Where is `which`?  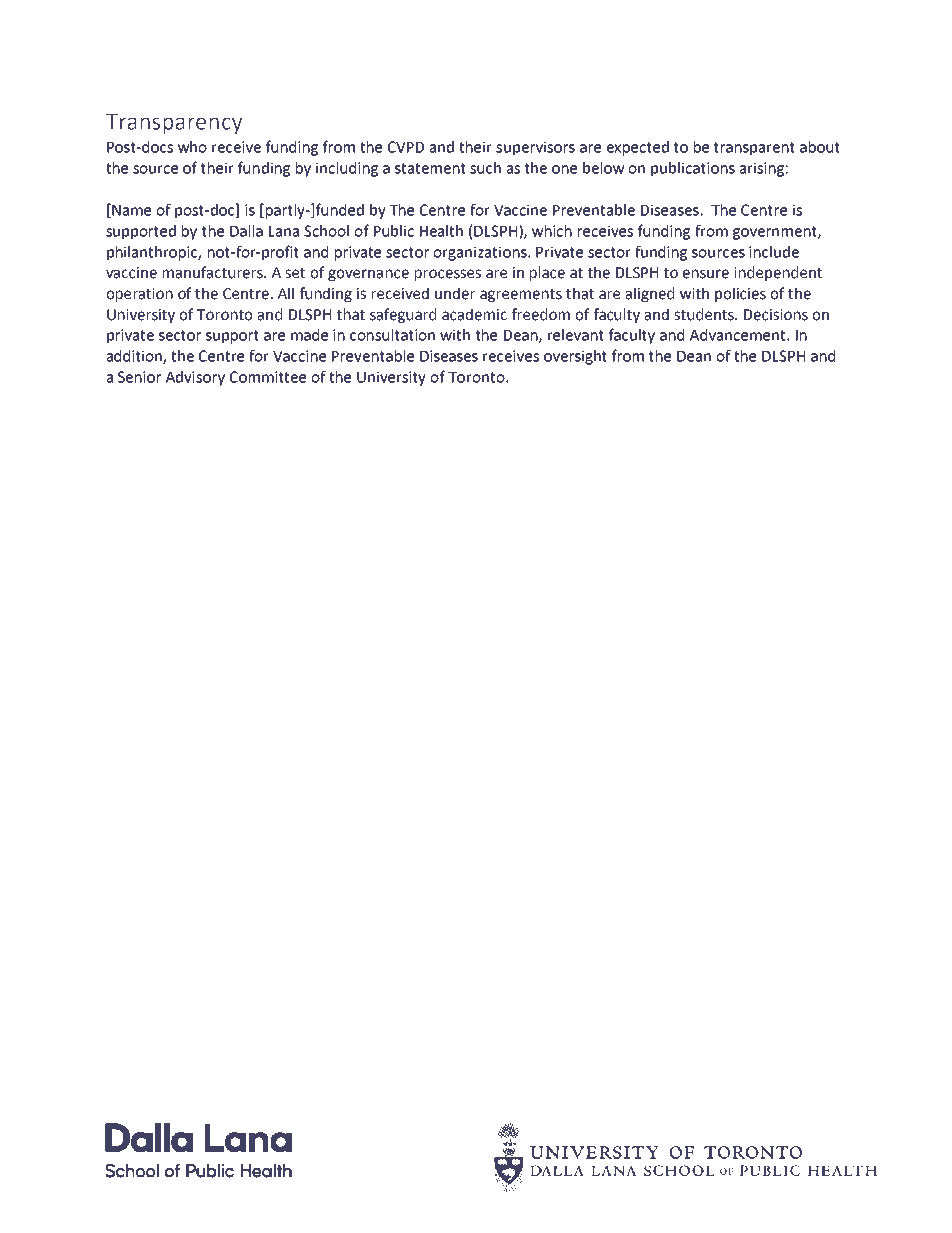 which is located at coordinates (552, 231).
